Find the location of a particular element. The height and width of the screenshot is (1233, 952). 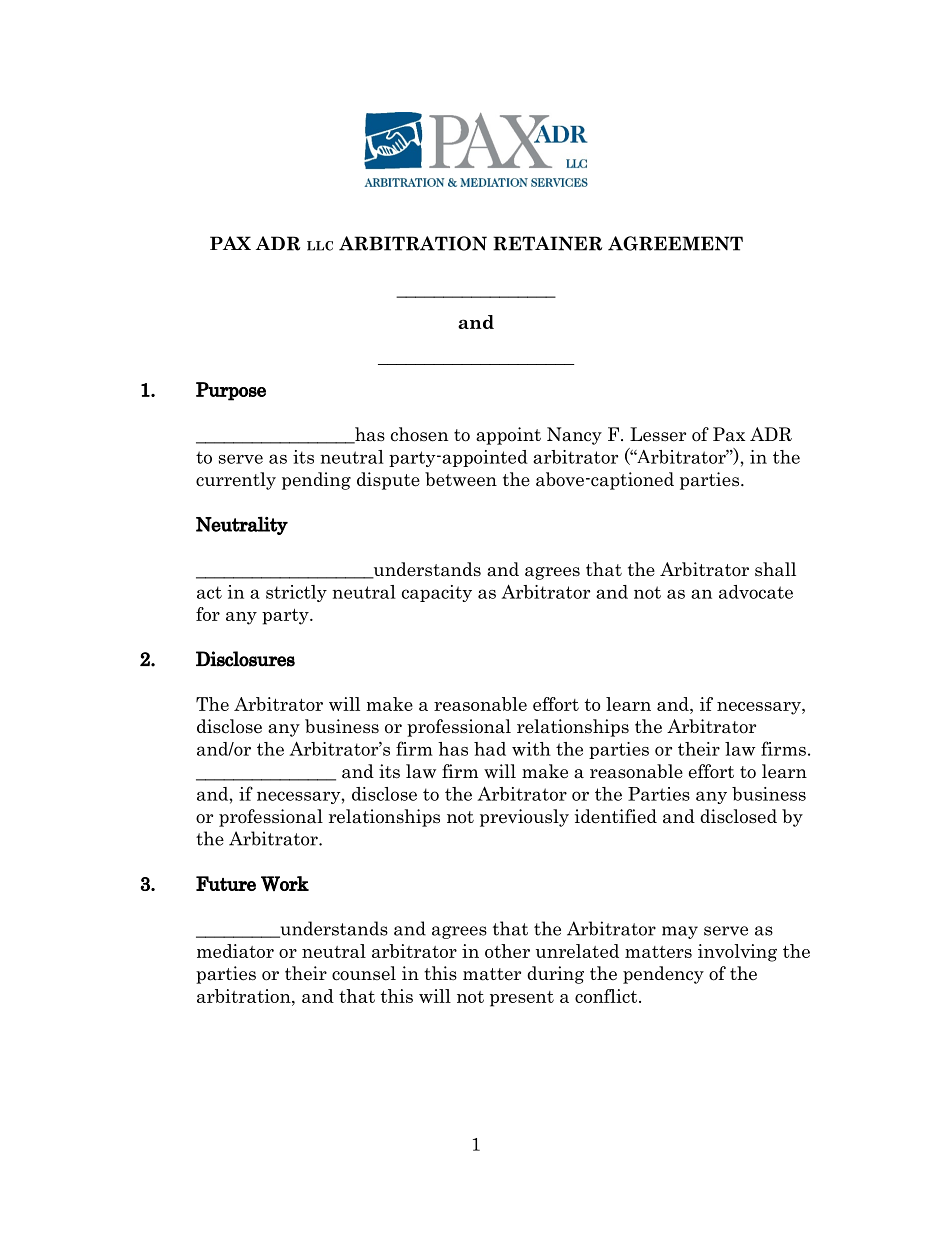

LLC is located at coordinates (320, 246).
